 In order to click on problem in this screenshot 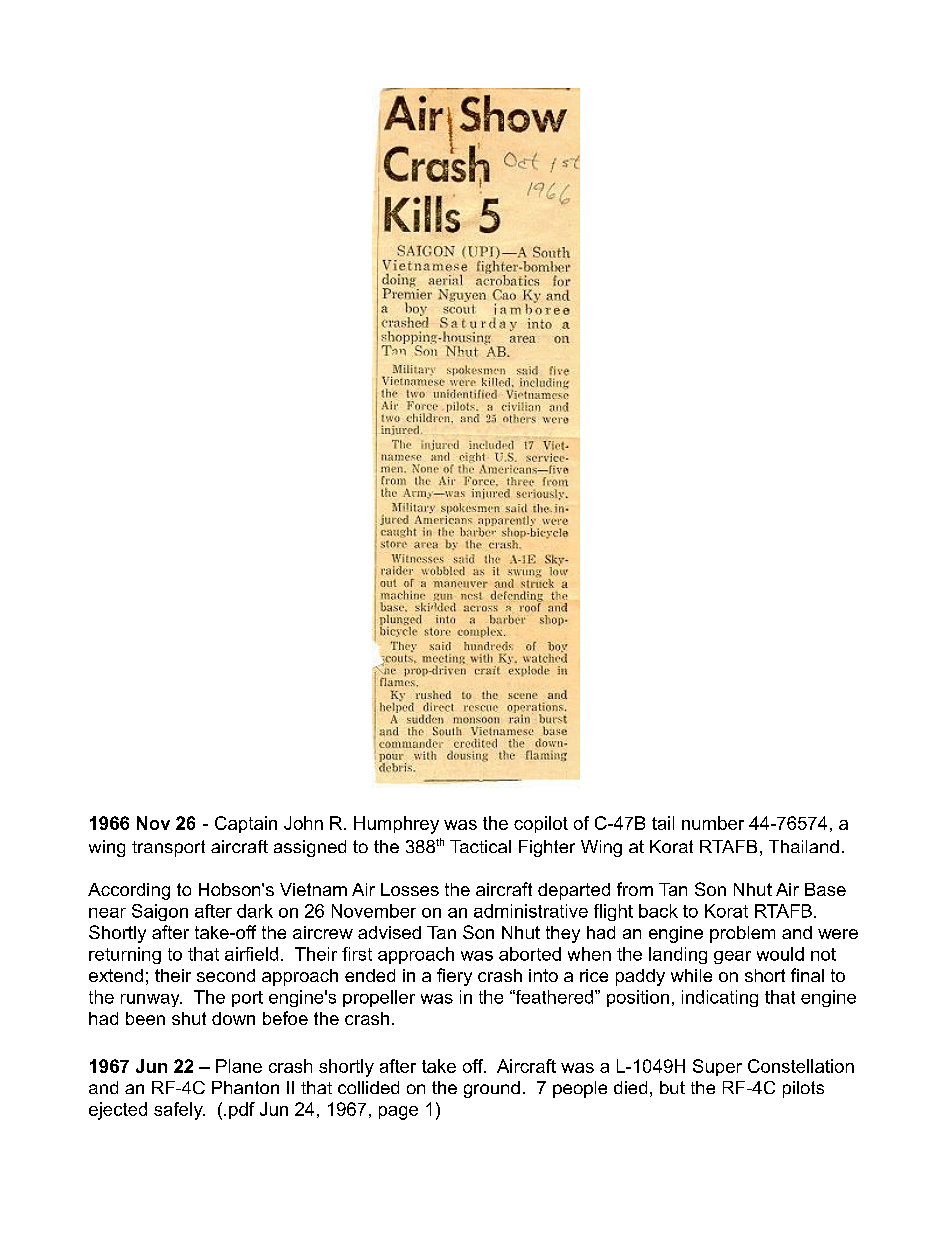, I will do `click(742, 934)`.
